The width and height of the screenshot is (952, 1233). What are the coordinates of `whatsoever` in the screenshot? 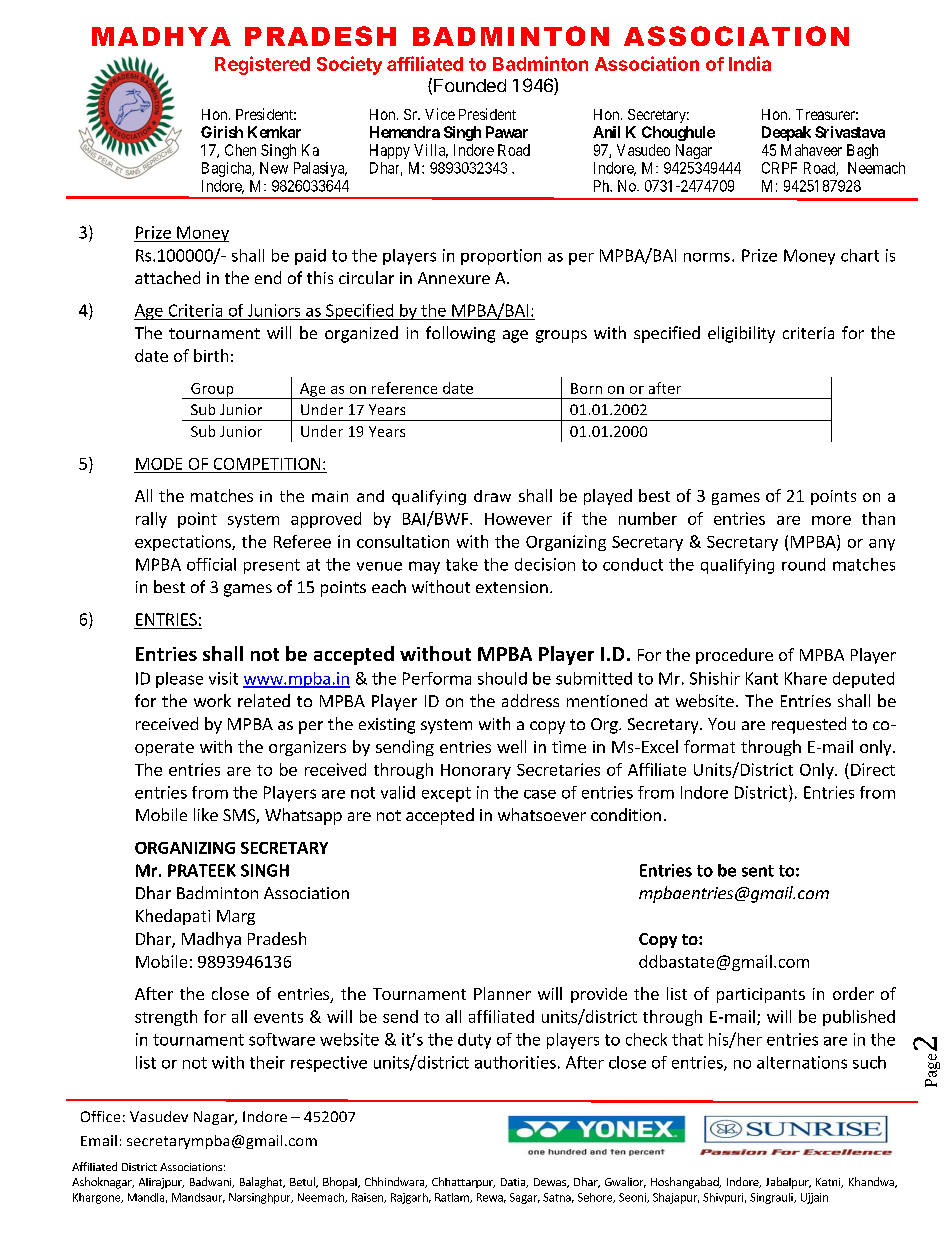 It's located at (542, 814).
